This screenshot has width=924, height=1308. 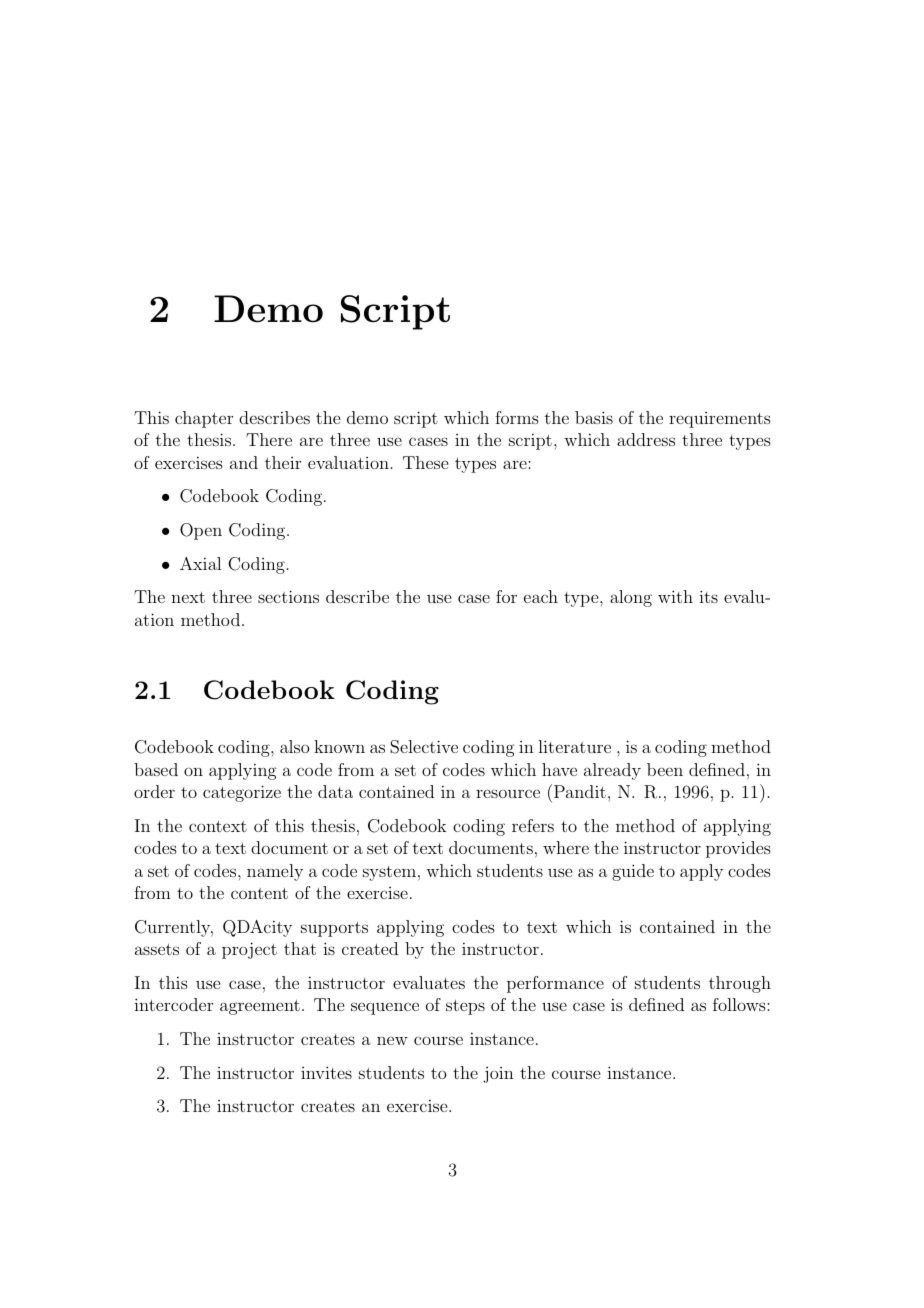 What do you see at coordinates (508, 793) in the screenshot?
I see `resource` at bounding box center [508, 793].
